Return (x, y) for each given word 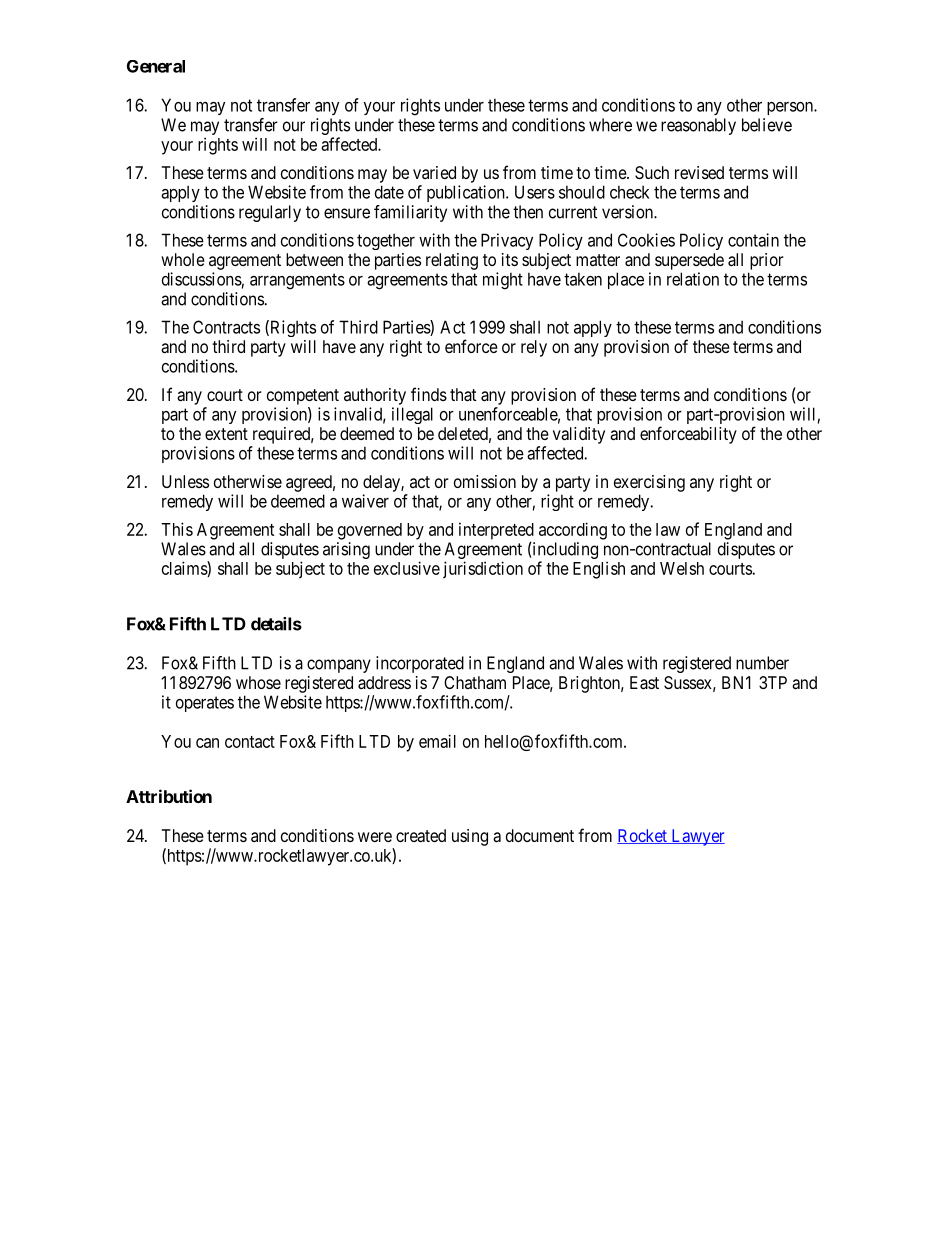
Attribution (169, 796)
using (470, 837)
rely (534, 348)
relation (693, 279)
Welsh (682, 568)
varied (434, 172)
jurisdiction (483, 570)
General (156, 66)
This (177, 529)
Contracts (226, 327)
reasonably (698, 126)
